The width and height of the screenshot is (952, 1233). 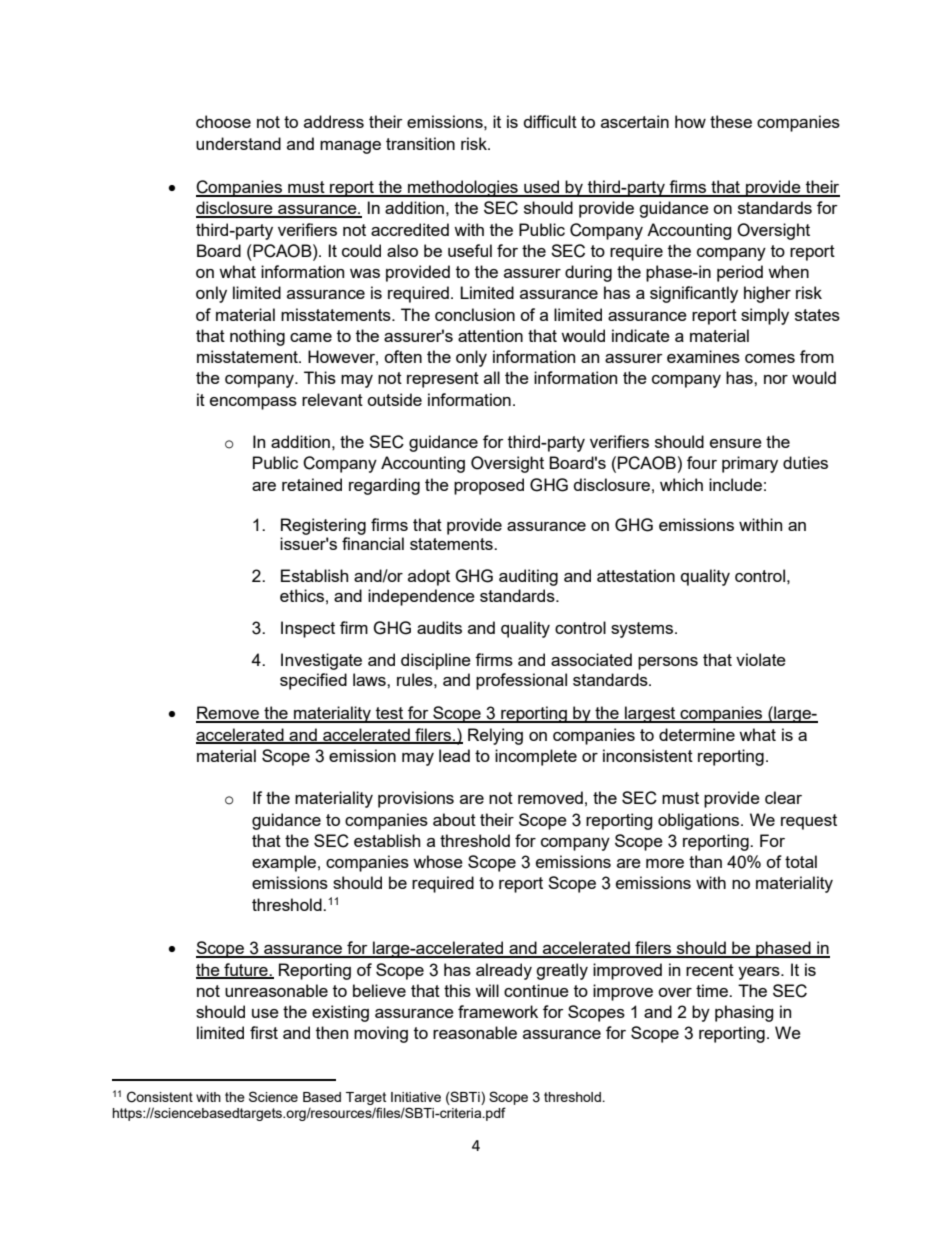 I want to click on first, so click(x=264, y=1032).
